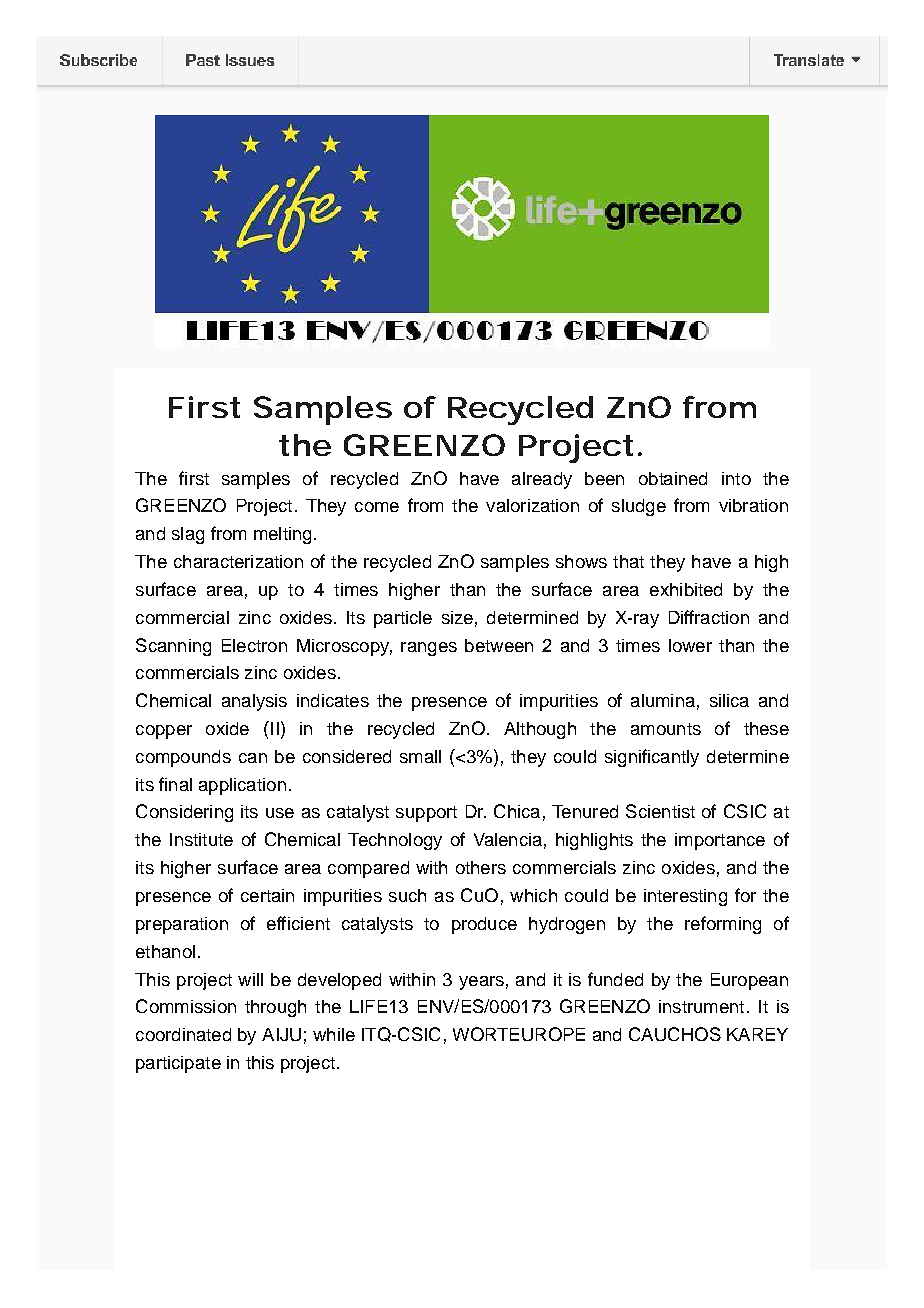 This document has height=1308, width=924. What do you see at coordinates (542, 480) in the document?
I see `already` at bounding box center [542, 480].
